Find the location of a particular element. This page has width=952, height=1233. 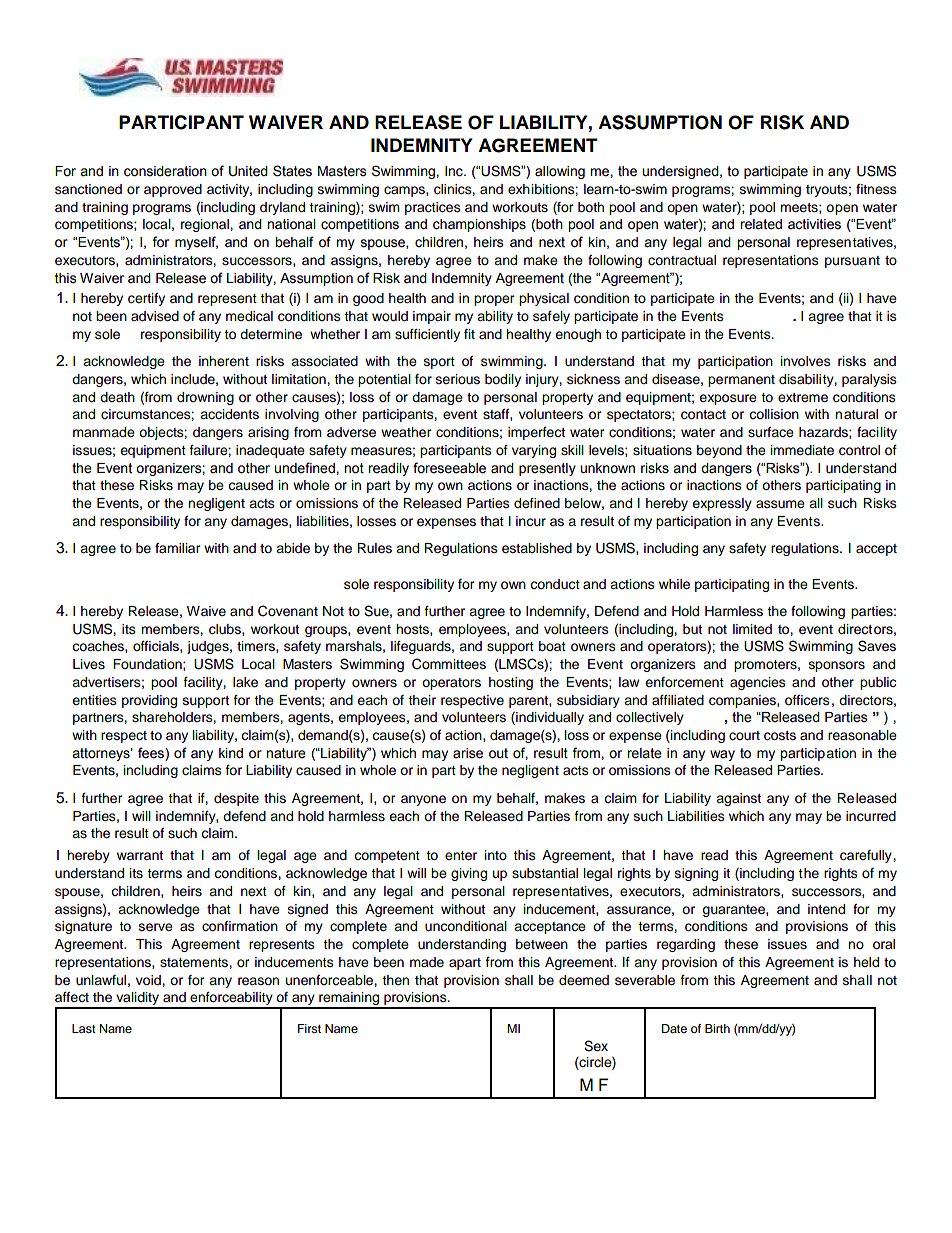

serious is located at coordinates (458, 379).
